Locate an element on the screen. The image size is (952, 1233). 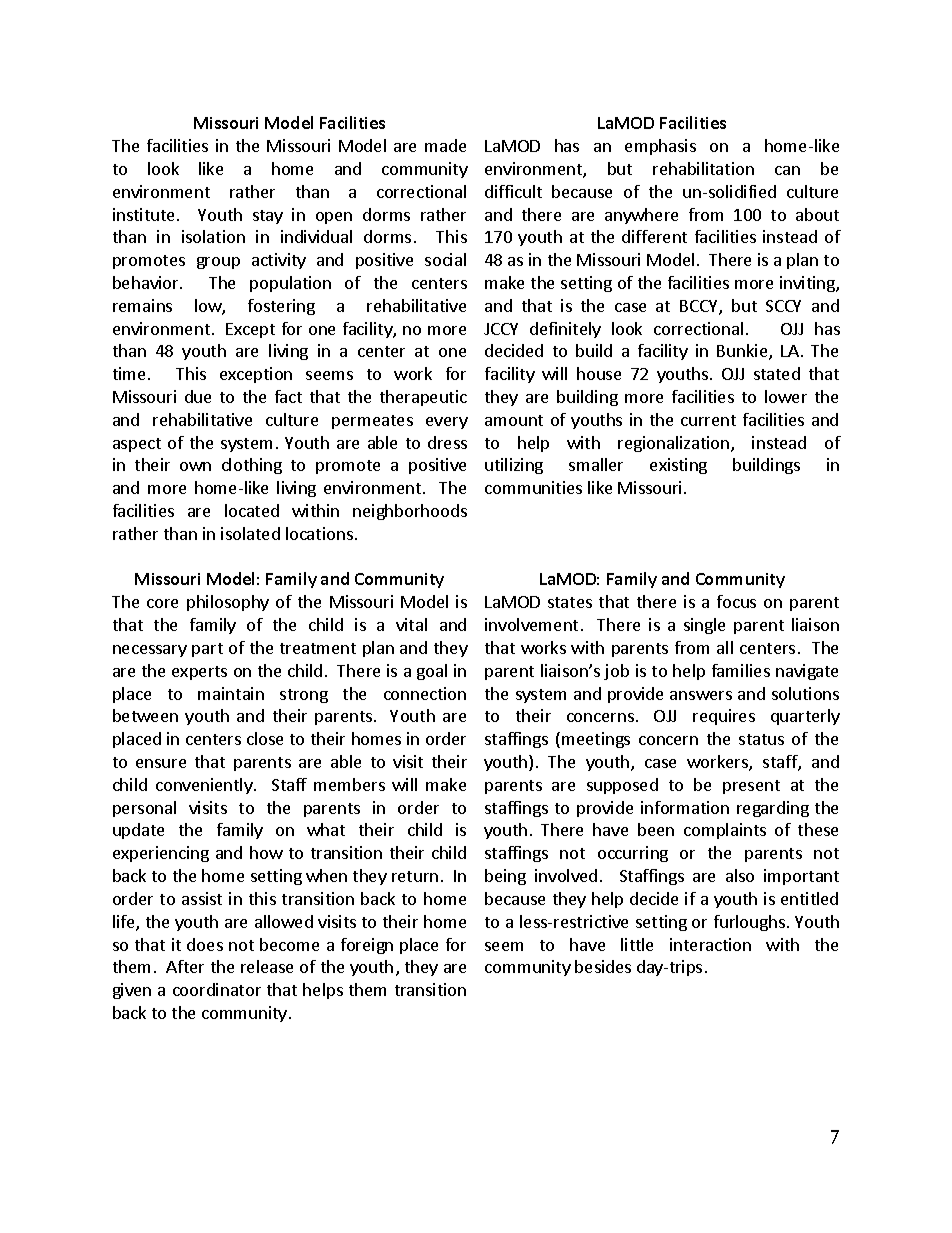
After is located at coordinates (185, 966).
